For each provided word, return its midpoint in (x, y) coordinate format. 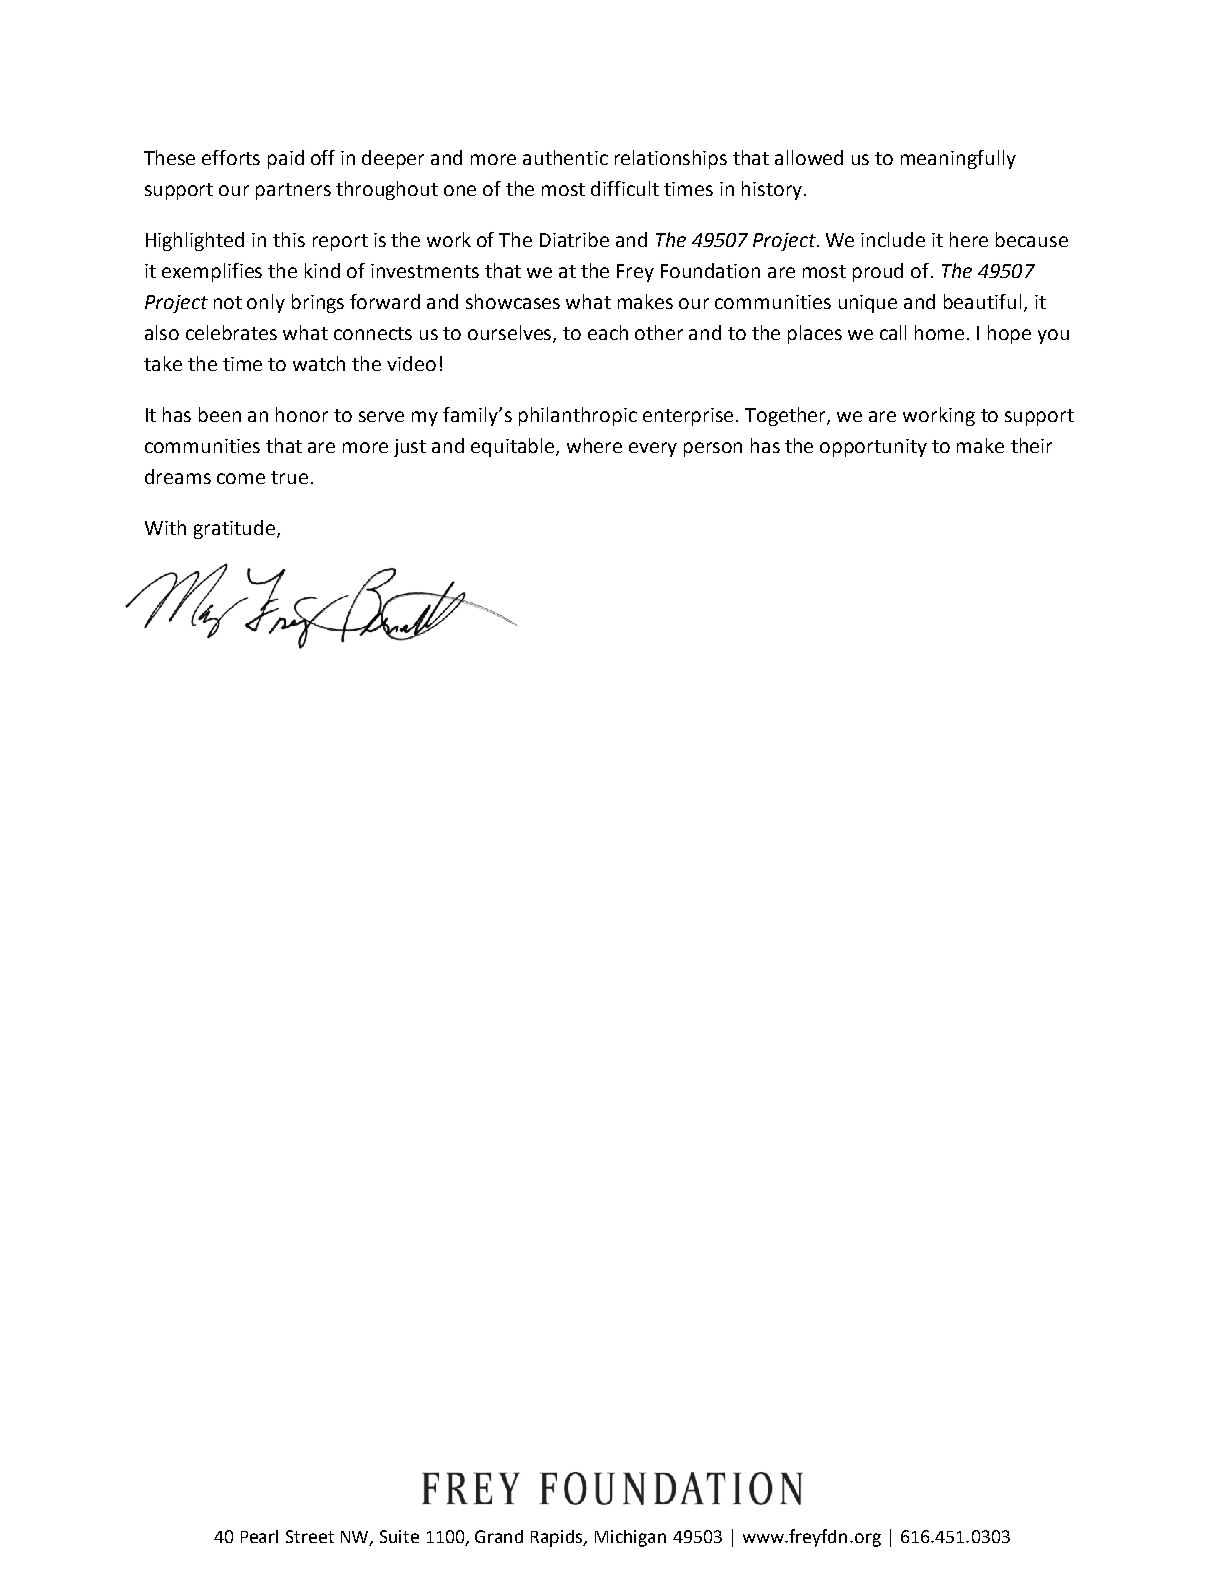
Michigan (630, 1538)
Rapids (558, 1538)
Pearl (259, 1536)
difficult (625, 188)
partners (293, 191)
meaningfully (958, 159)
